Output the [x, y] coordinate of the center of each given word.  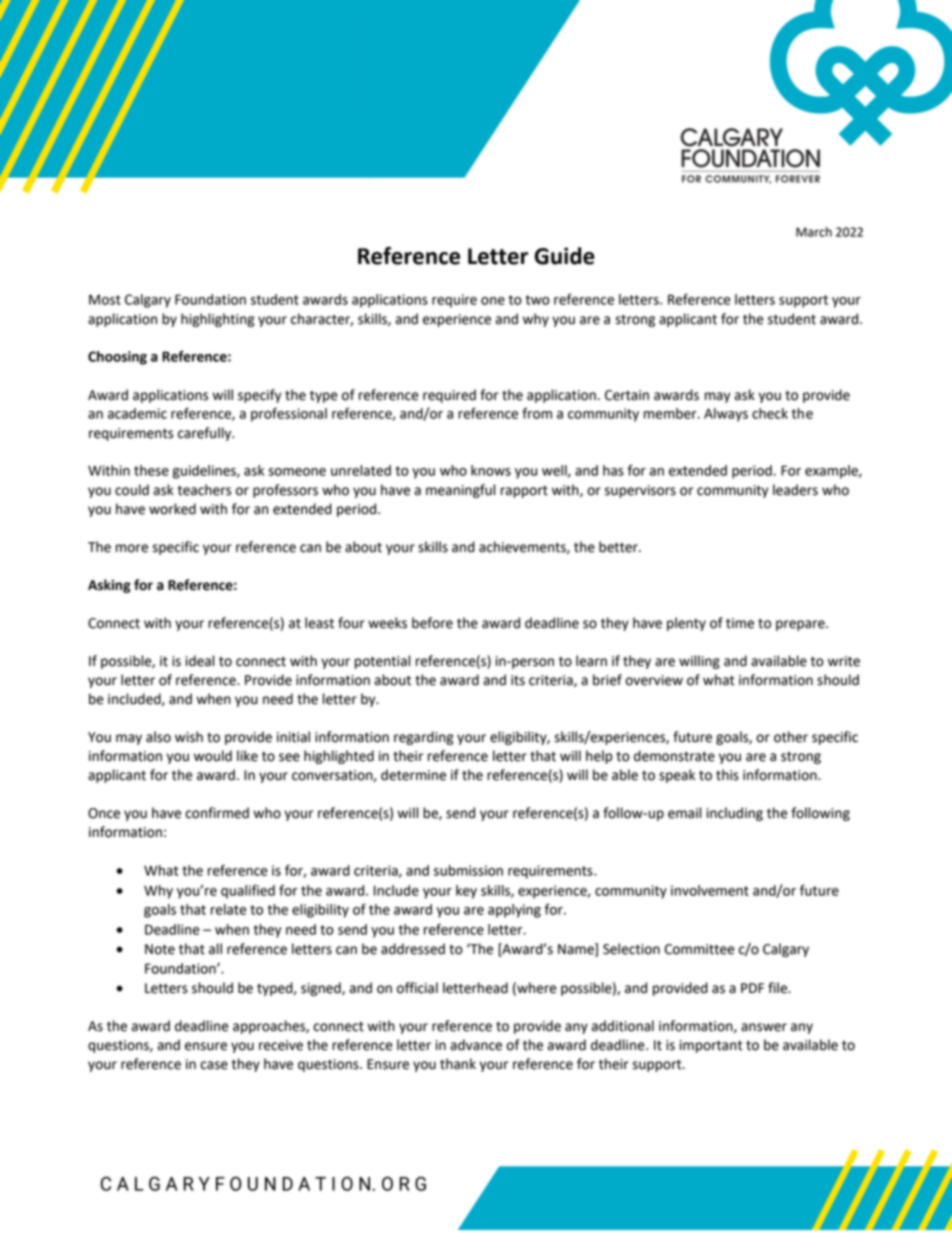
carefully [206, 434]
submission [468, 870]
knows [491, 470]
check [770, 413]
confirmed [217, 813]
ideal [200, 661]
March [814, 232]
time [740, 623]
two [537, 300]
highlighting [217, 320]
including [735, 814]
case [214, 1065]
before [432, 623]
